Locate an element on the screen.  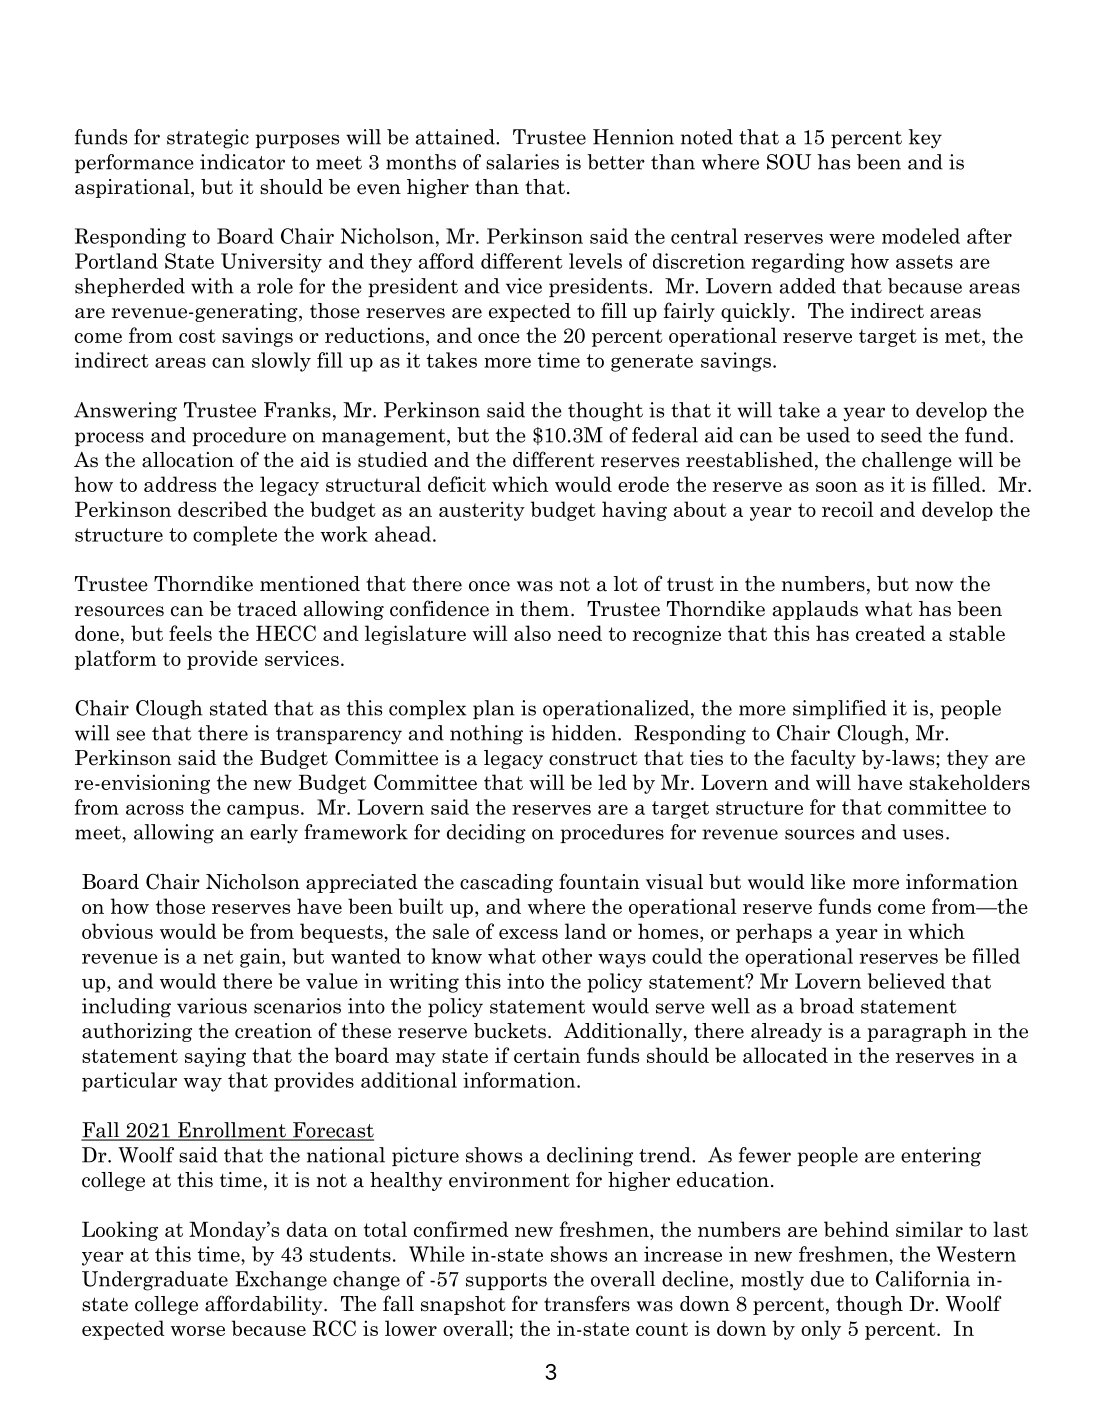
certain is located at coordinates (547, 1055).
